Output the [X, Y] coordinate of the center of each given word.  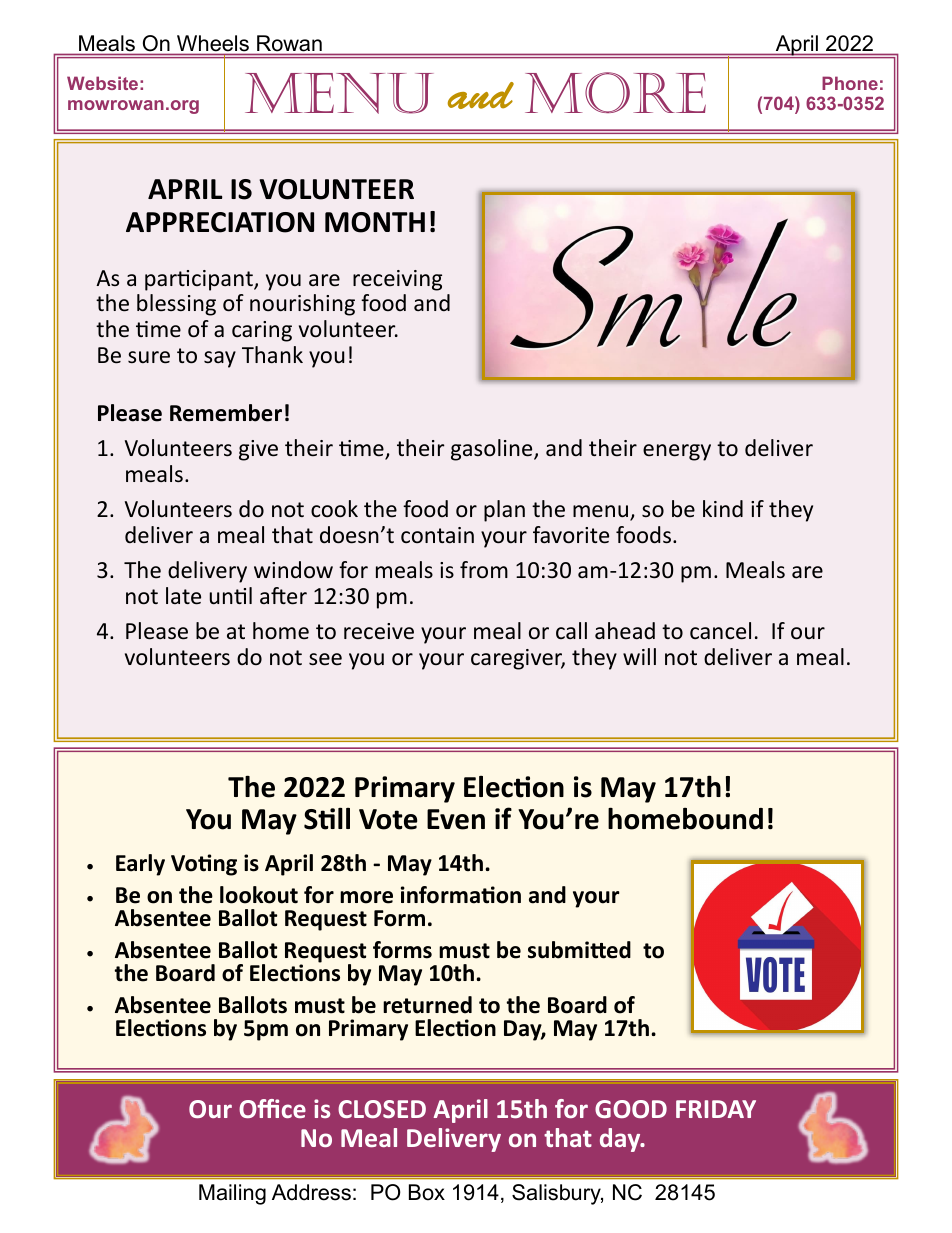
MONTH [375, 222]
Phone [850, 83]
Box [427, 1192]
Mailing [232, 1194]
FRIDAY [716, 1109]
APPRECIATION [220, 222]
